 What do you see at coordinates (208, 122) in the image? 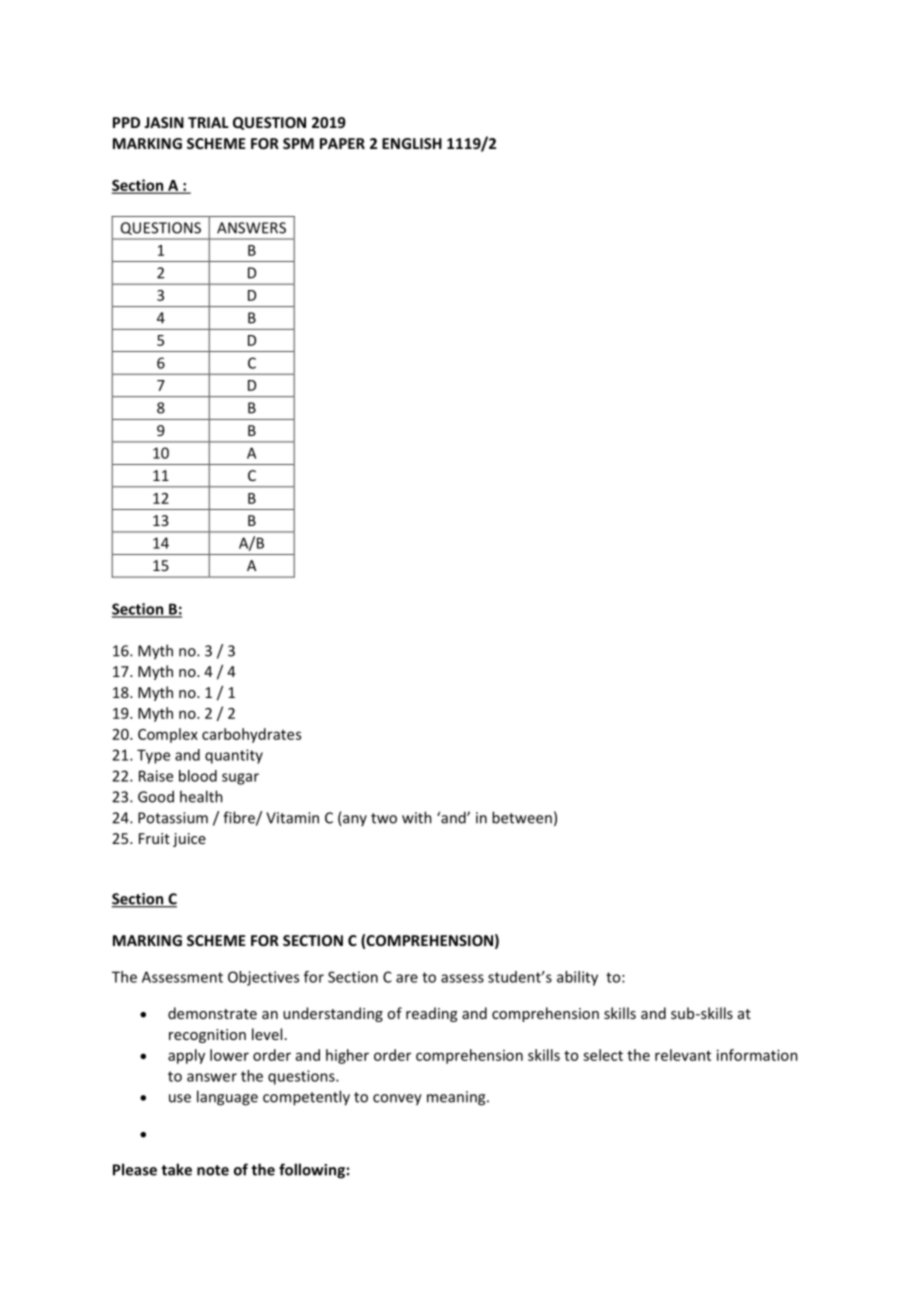
I see `TRIAL` at bounding box center [208, 122].
